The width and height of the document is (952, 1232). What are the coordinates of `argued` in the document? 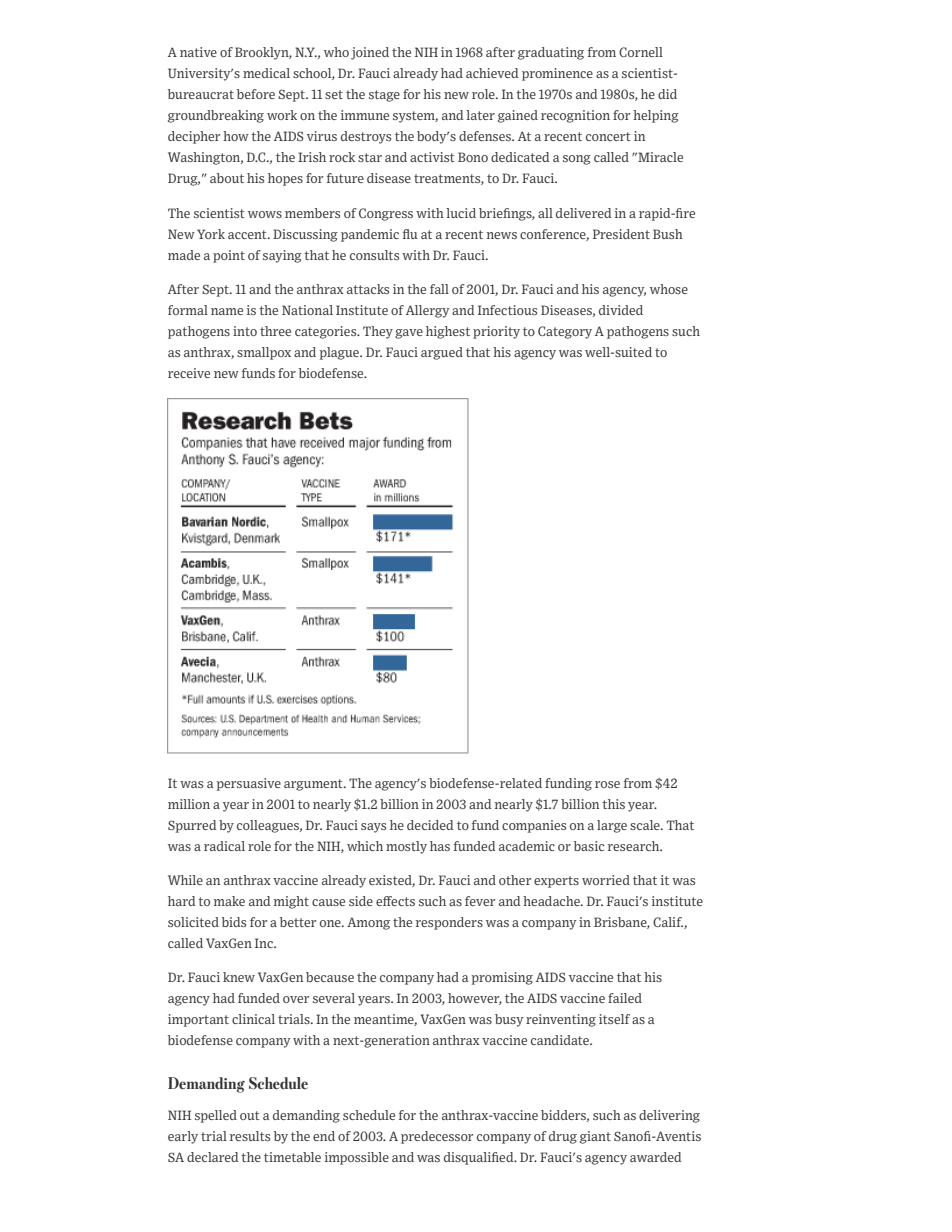 It's located at (442, 353).
